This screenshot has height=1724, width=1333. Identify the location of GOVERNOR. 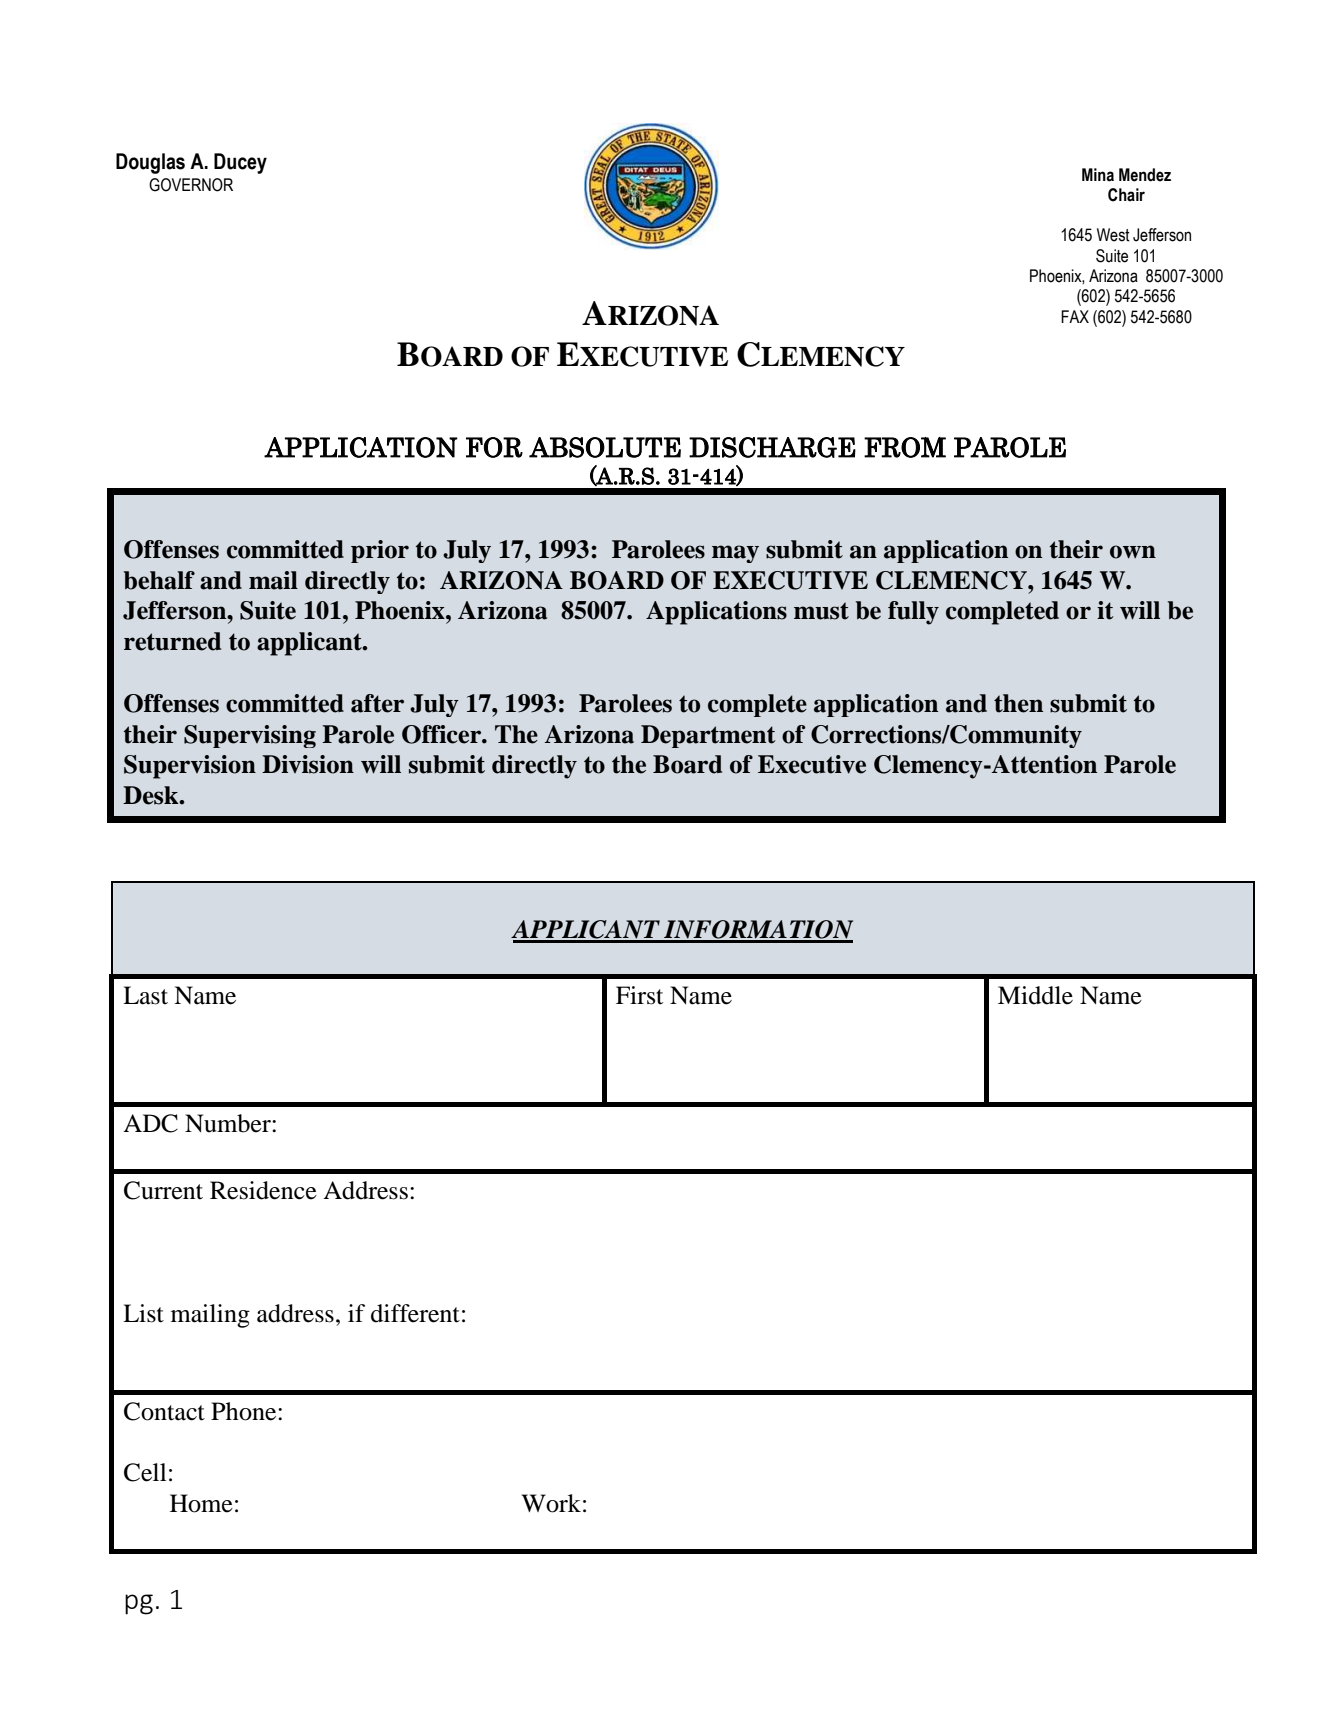
(191, 185).
